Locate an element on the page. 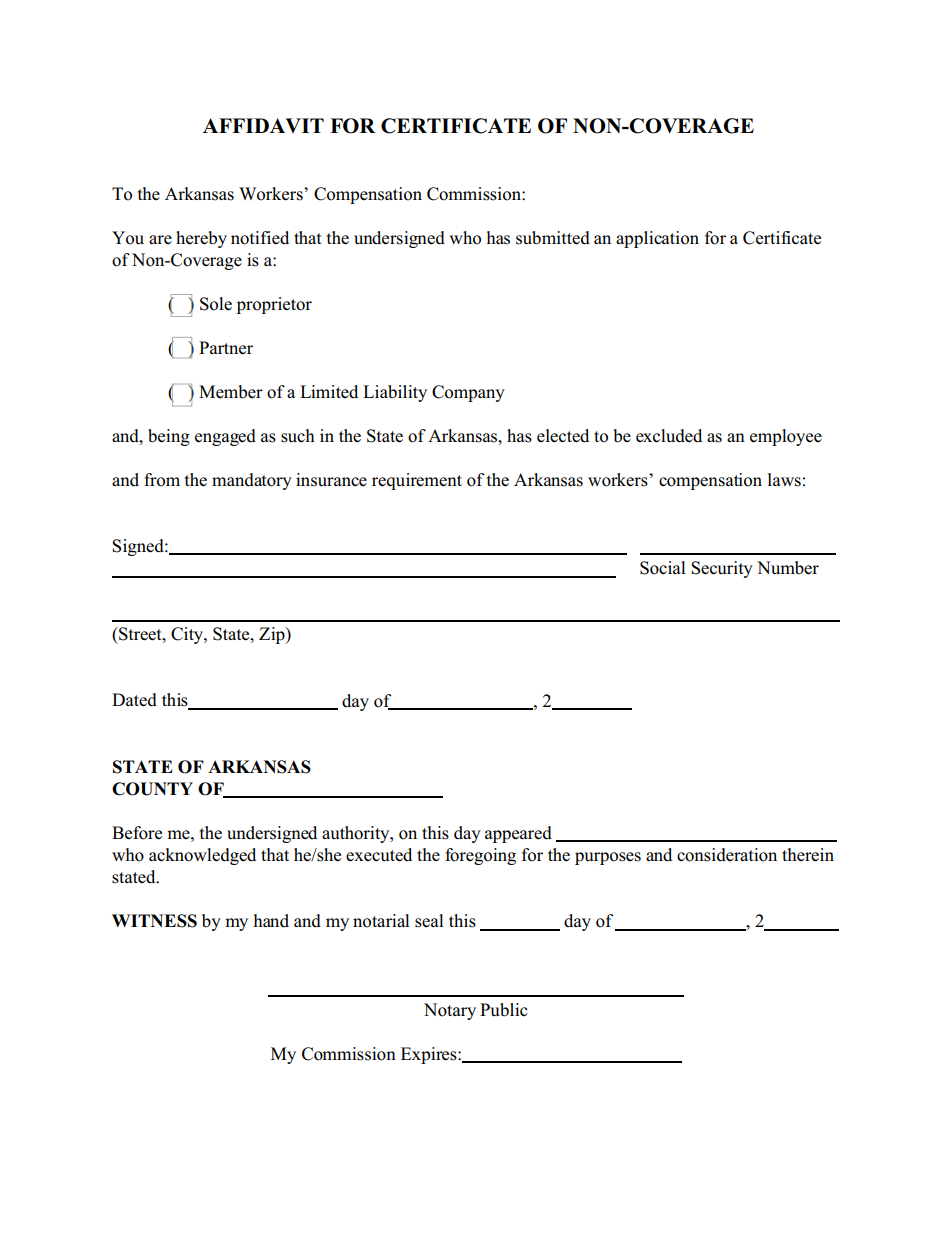 The image size is (952, 1233). WITNESS is located at coordinates (154, 921).
